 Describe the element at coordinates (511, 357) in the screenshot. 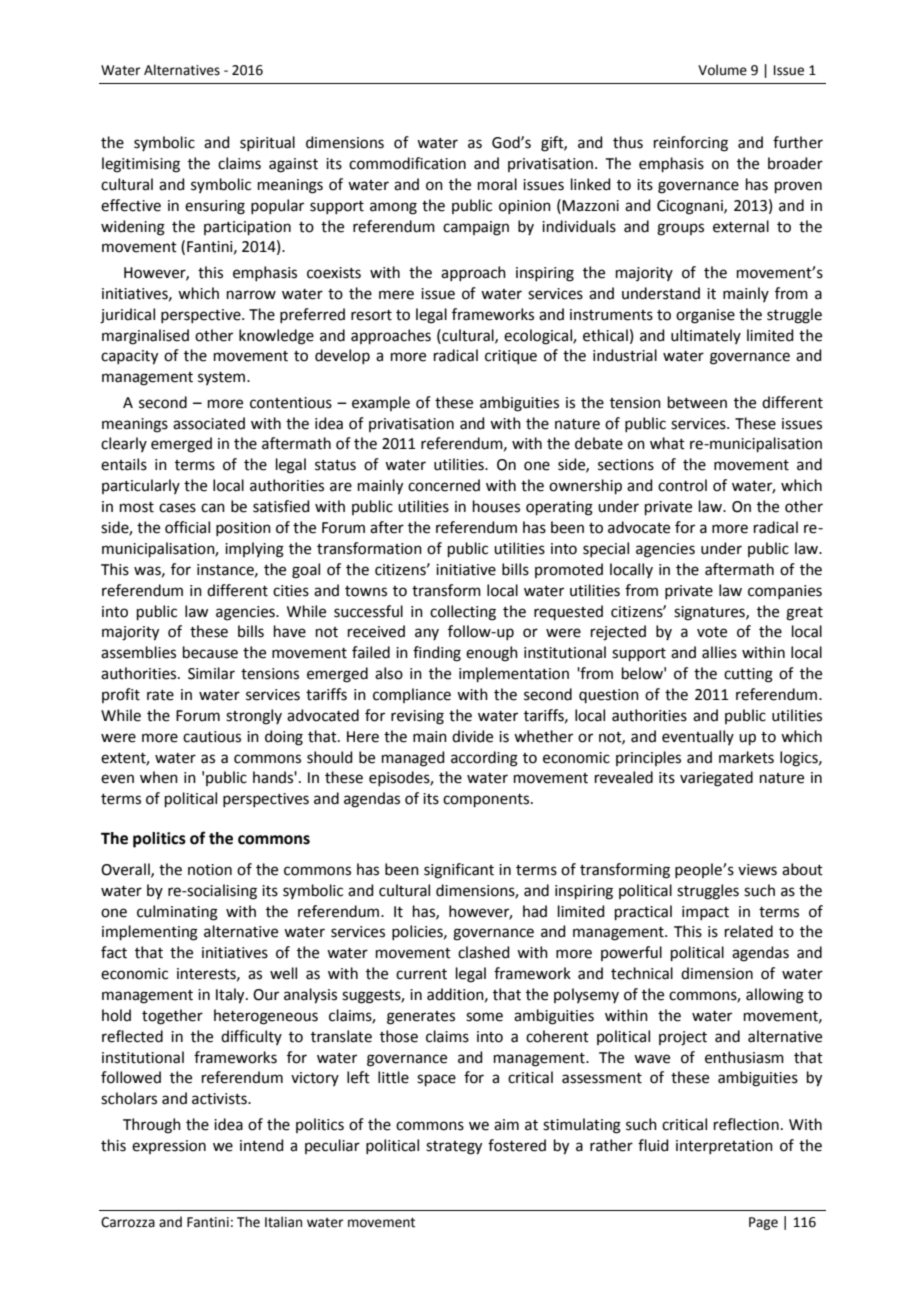

I see `critique` at that location.
